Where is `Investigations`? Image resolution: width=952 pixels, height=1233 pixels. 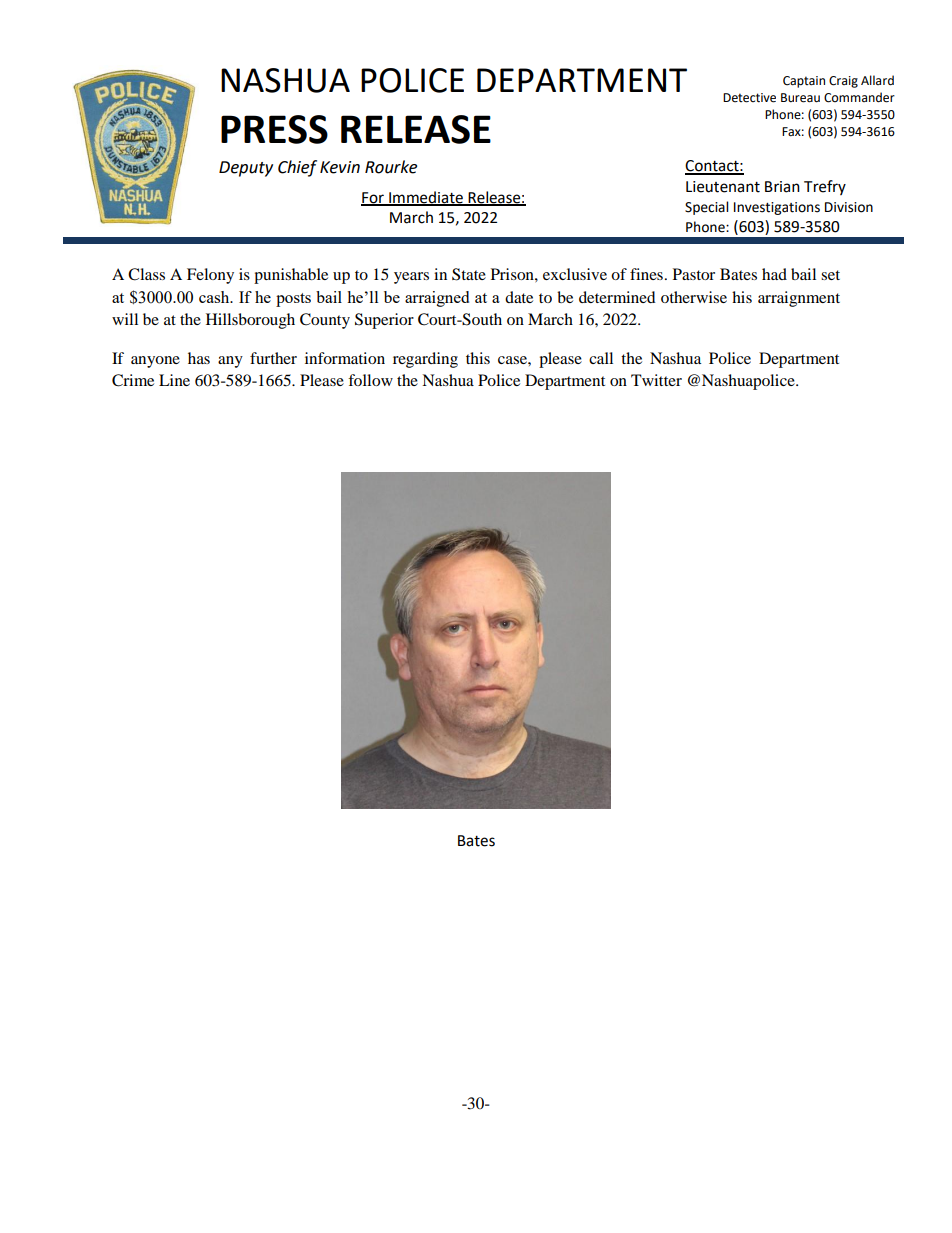 Investigations is located at coordinates (777, 208).
